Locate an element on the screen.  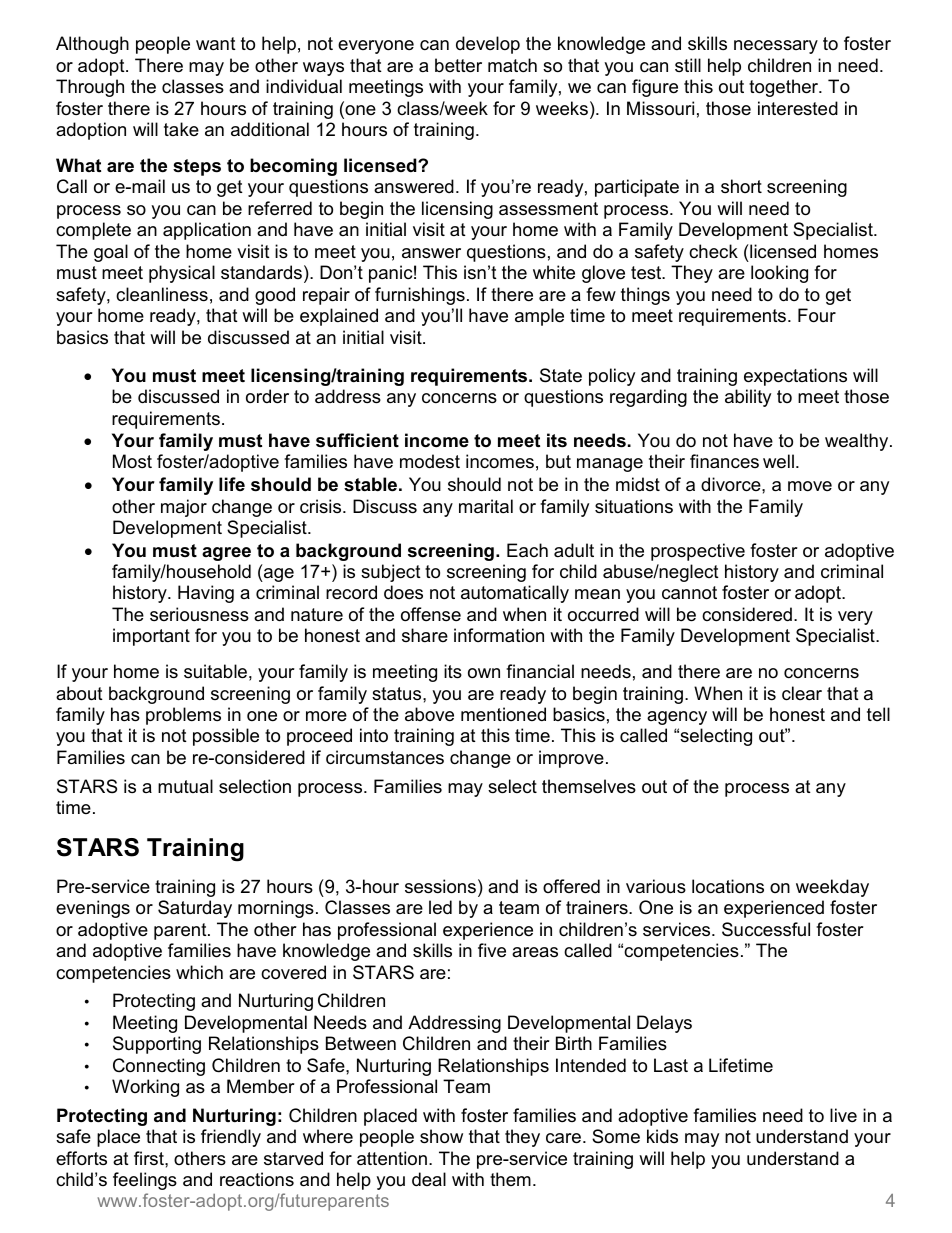
together is located at coordinates (785, 88).
